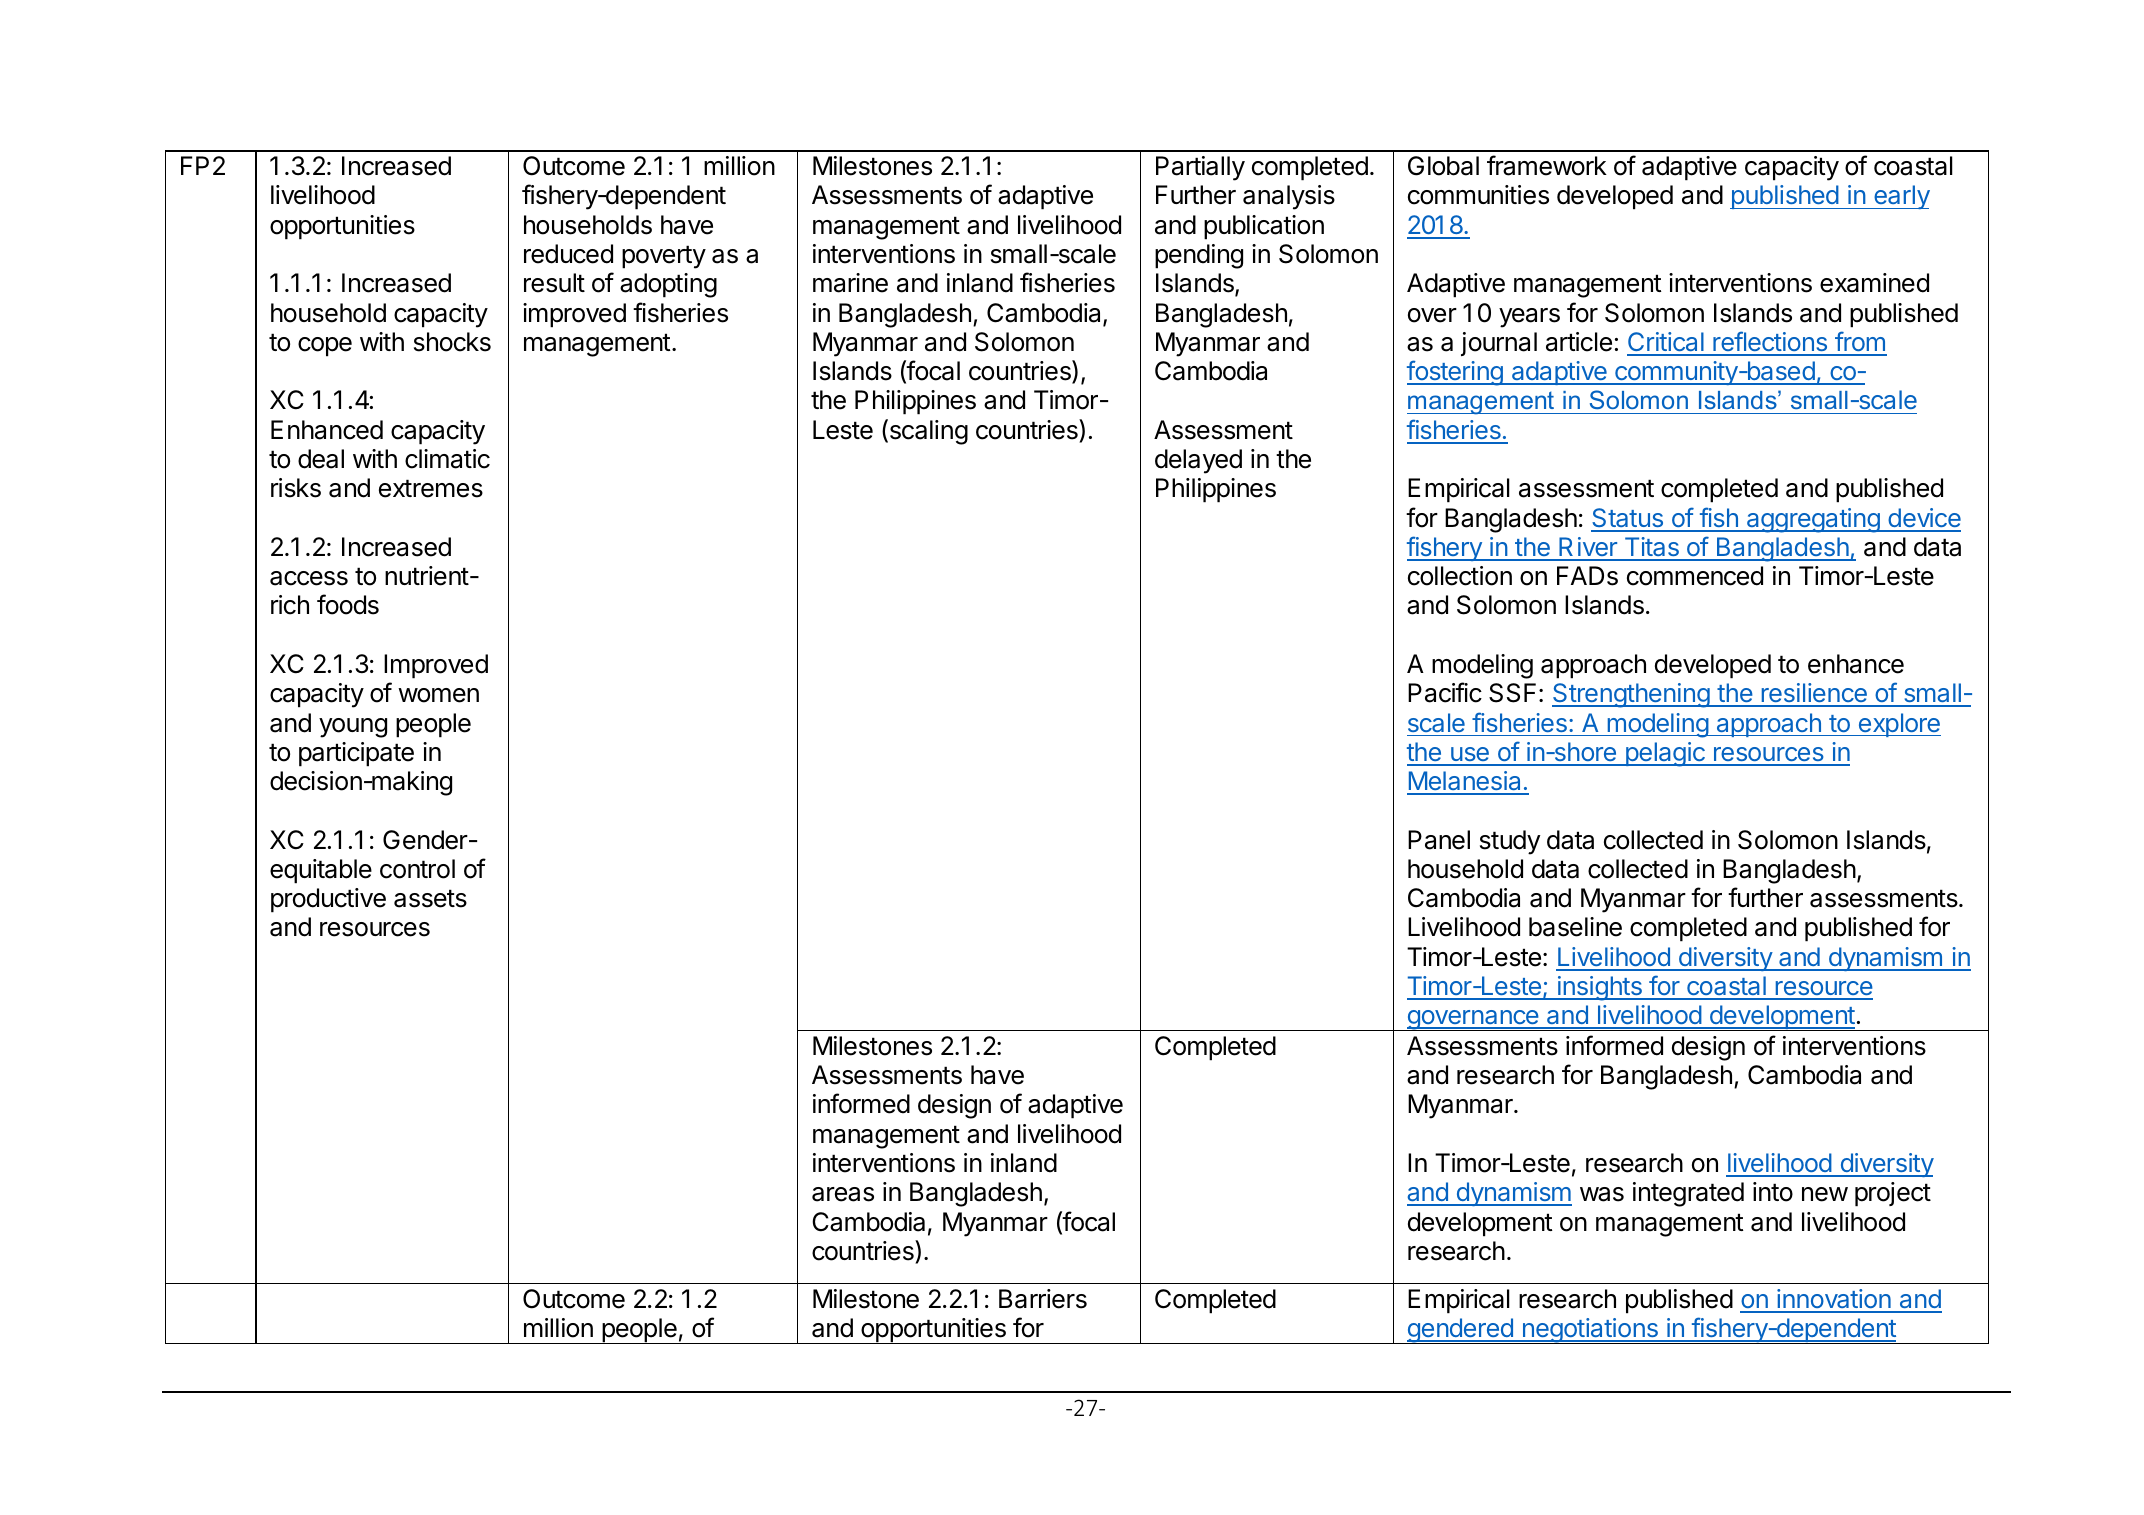 This page has width=2144, height=1515. What do you see at coordinates (1445, 692) in the page?
I see `Pacific` at bounding box center [1445, 692].
